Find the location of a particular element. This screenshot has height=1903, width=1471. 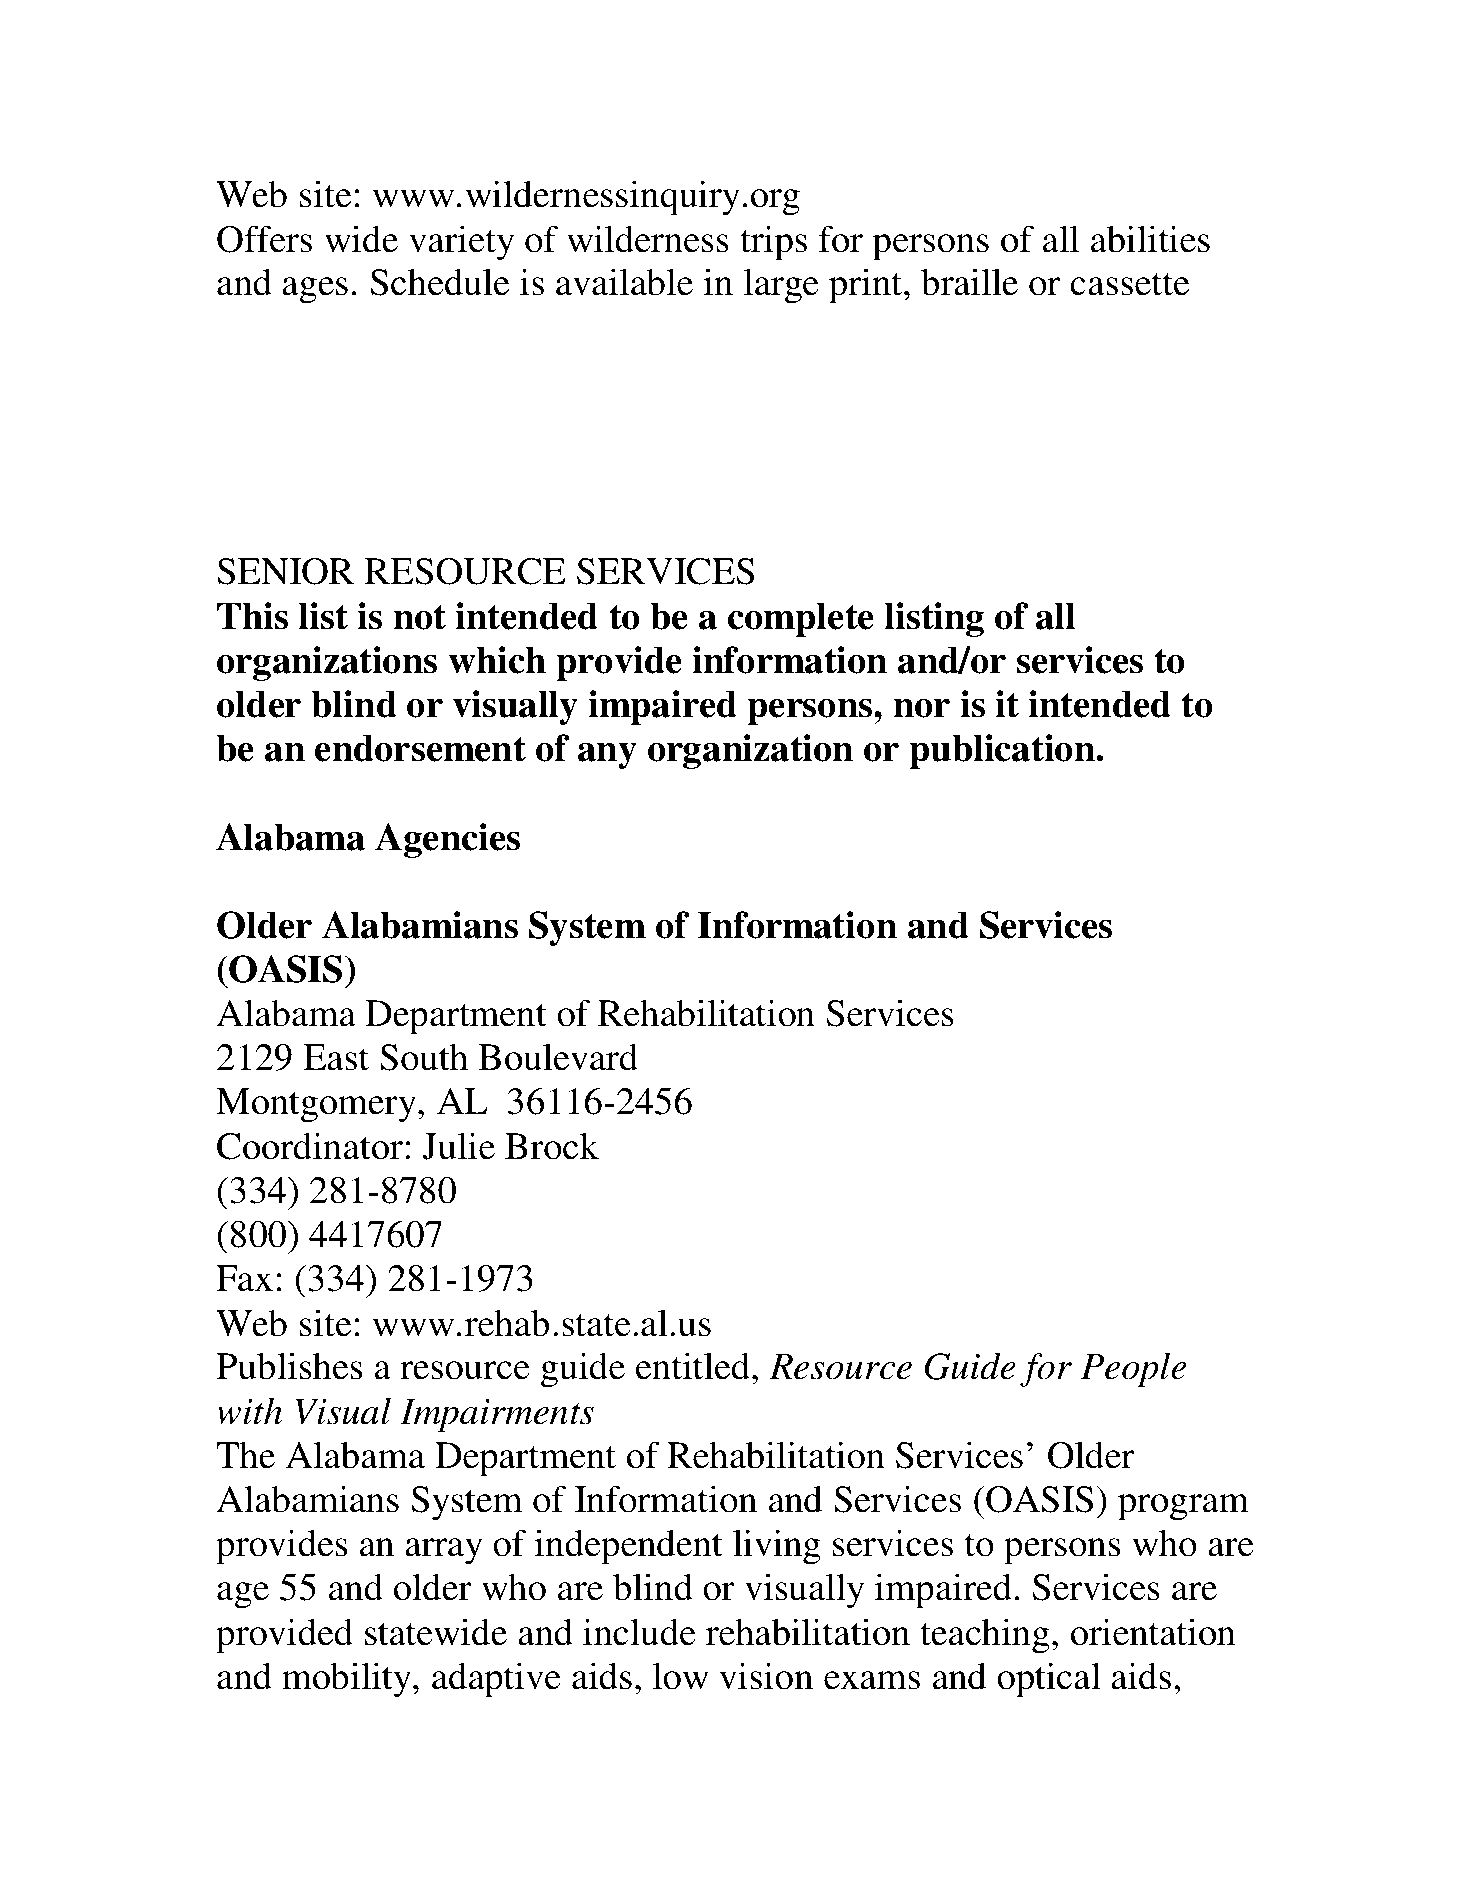

low is located at coordinates (681, 1676).
